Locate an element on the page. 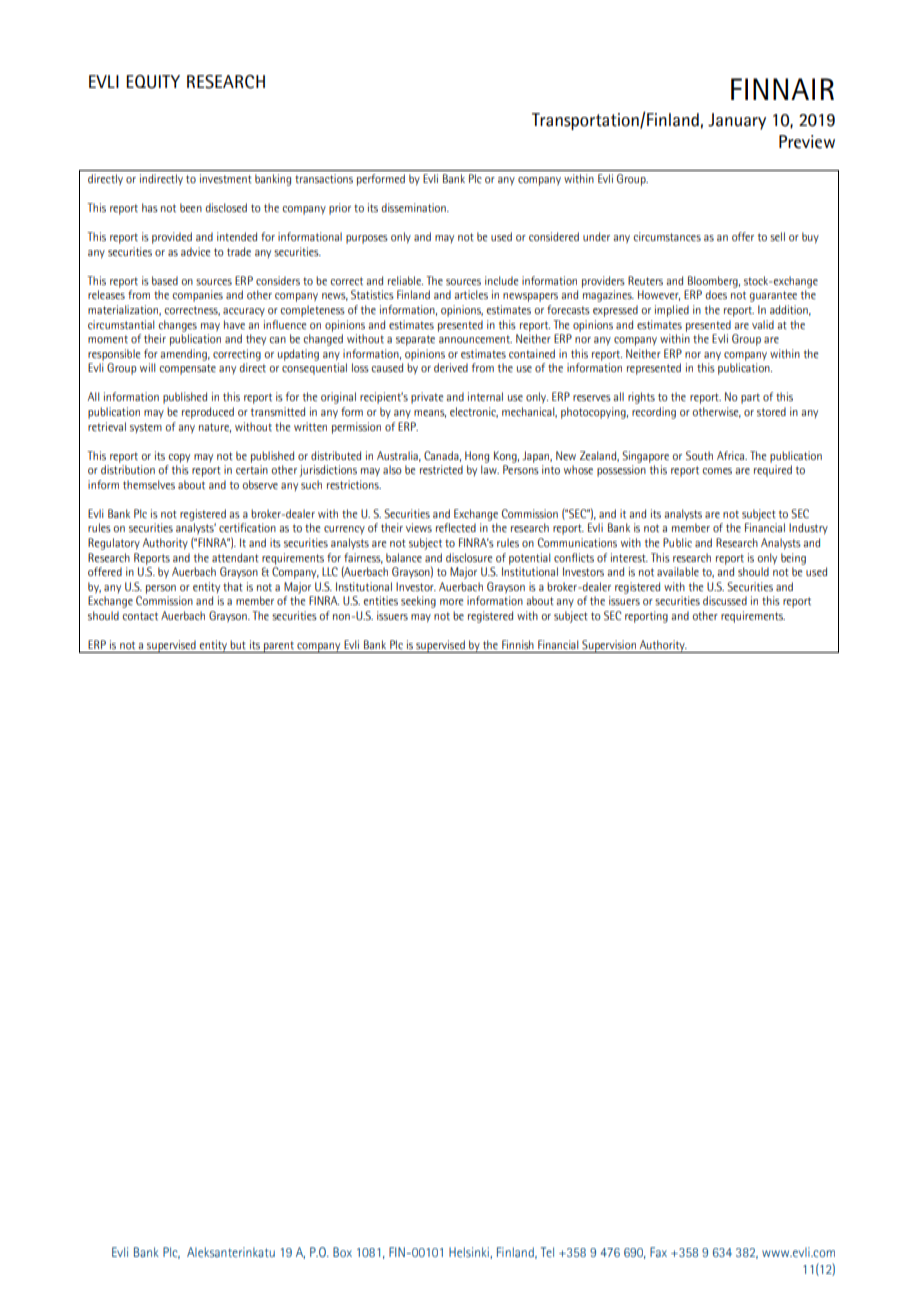  discussed is located at coordinates (725, 600).
